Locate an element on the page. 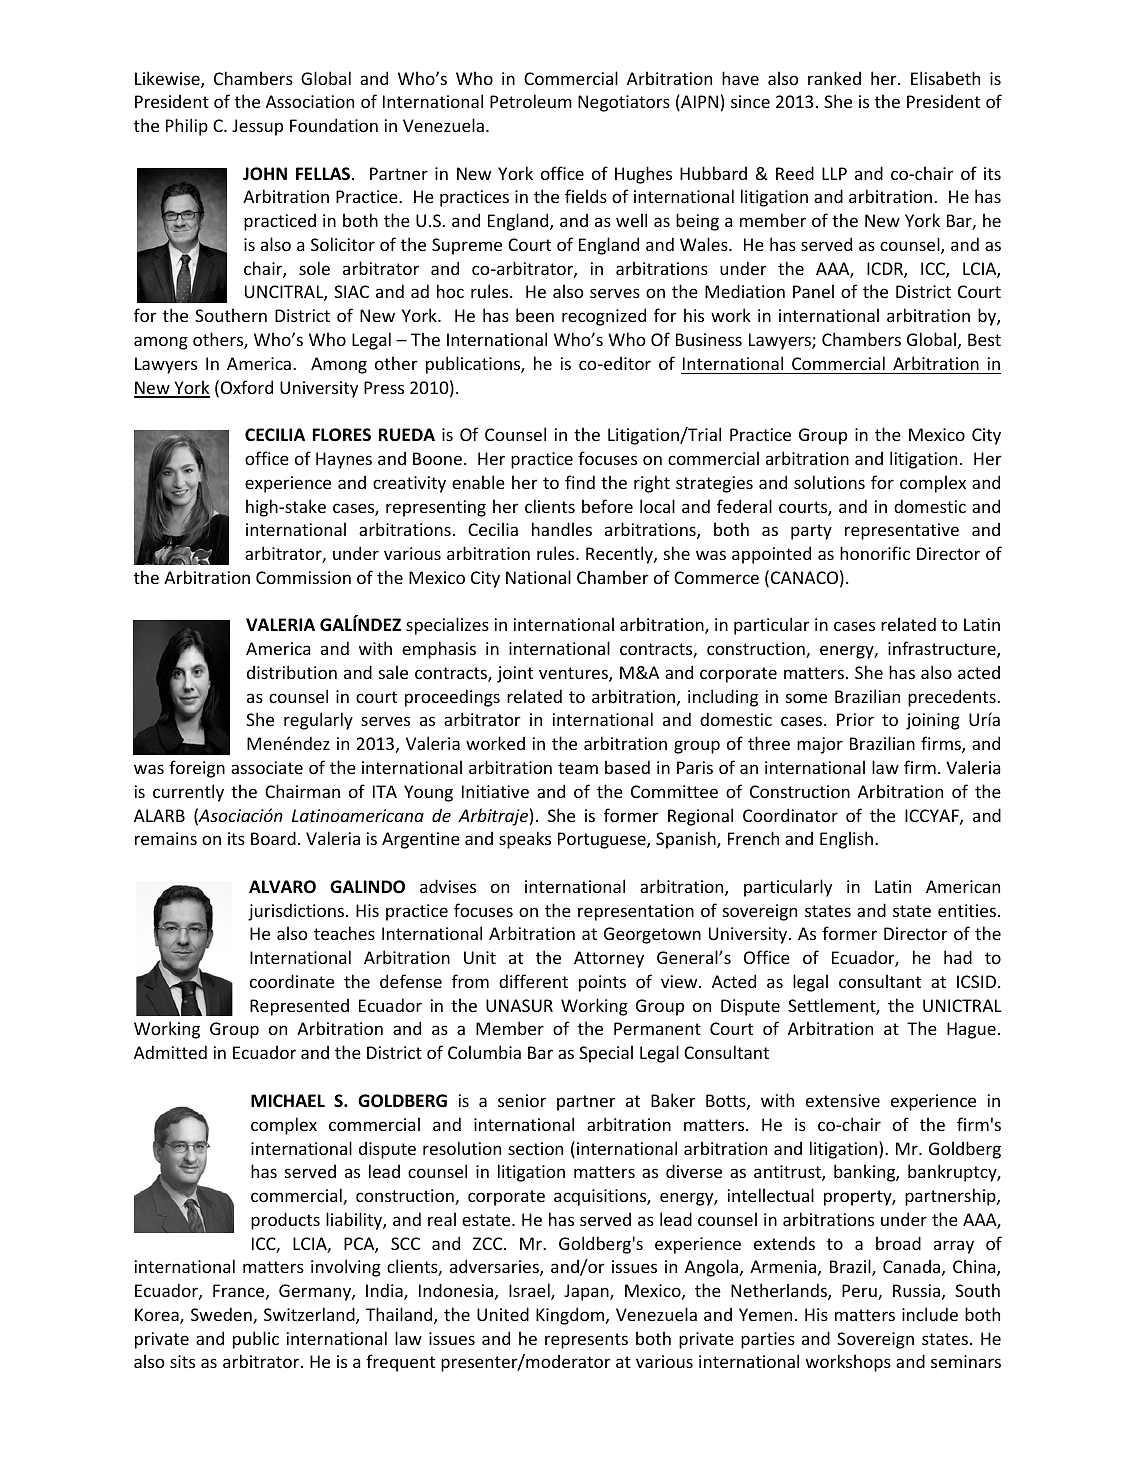  Represented is located at coordinates (299, 1007).
